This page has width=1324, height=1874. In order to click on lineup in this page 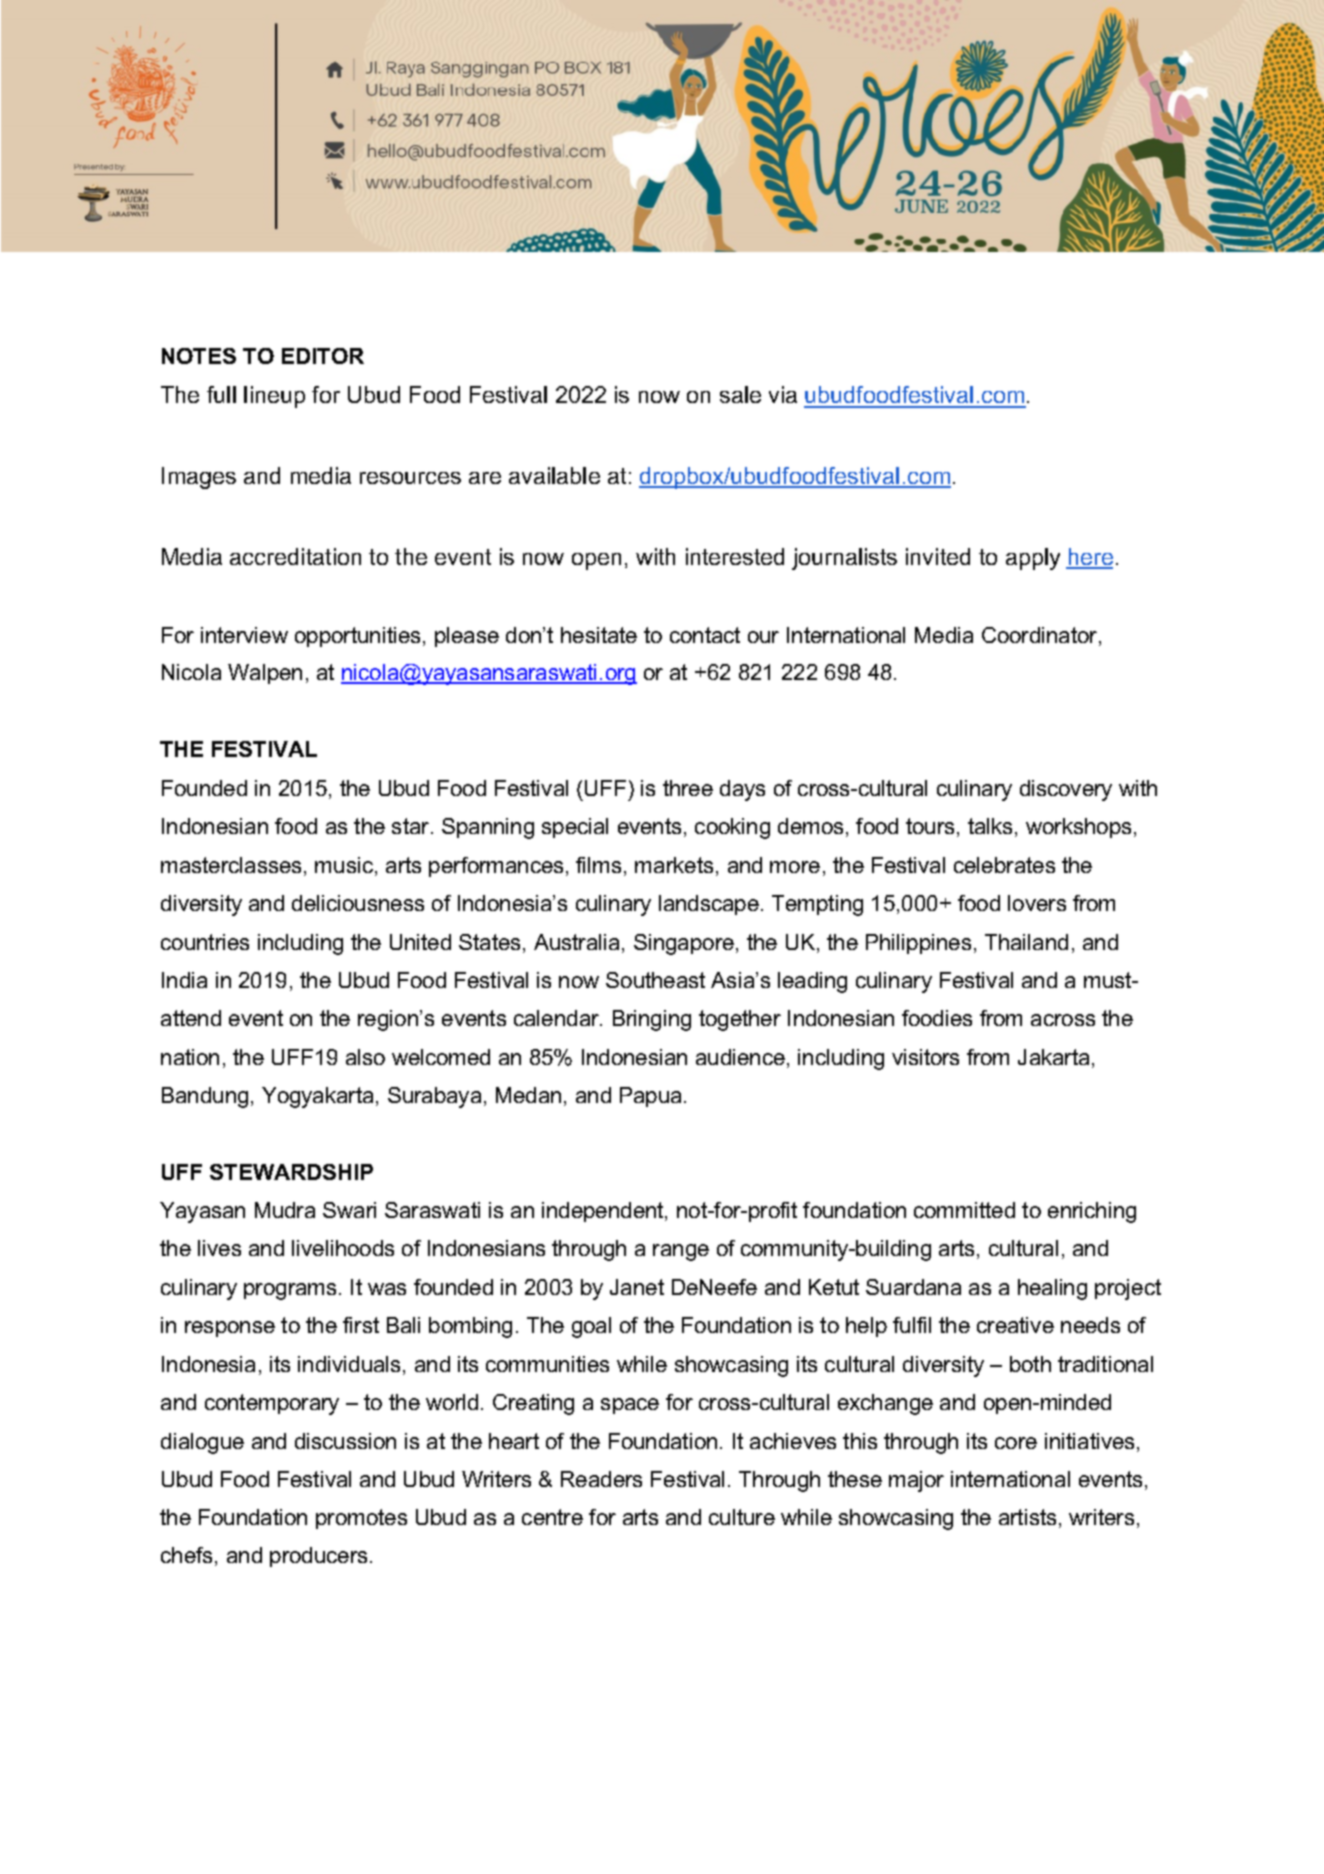, I will do `click(274, 397)`.
